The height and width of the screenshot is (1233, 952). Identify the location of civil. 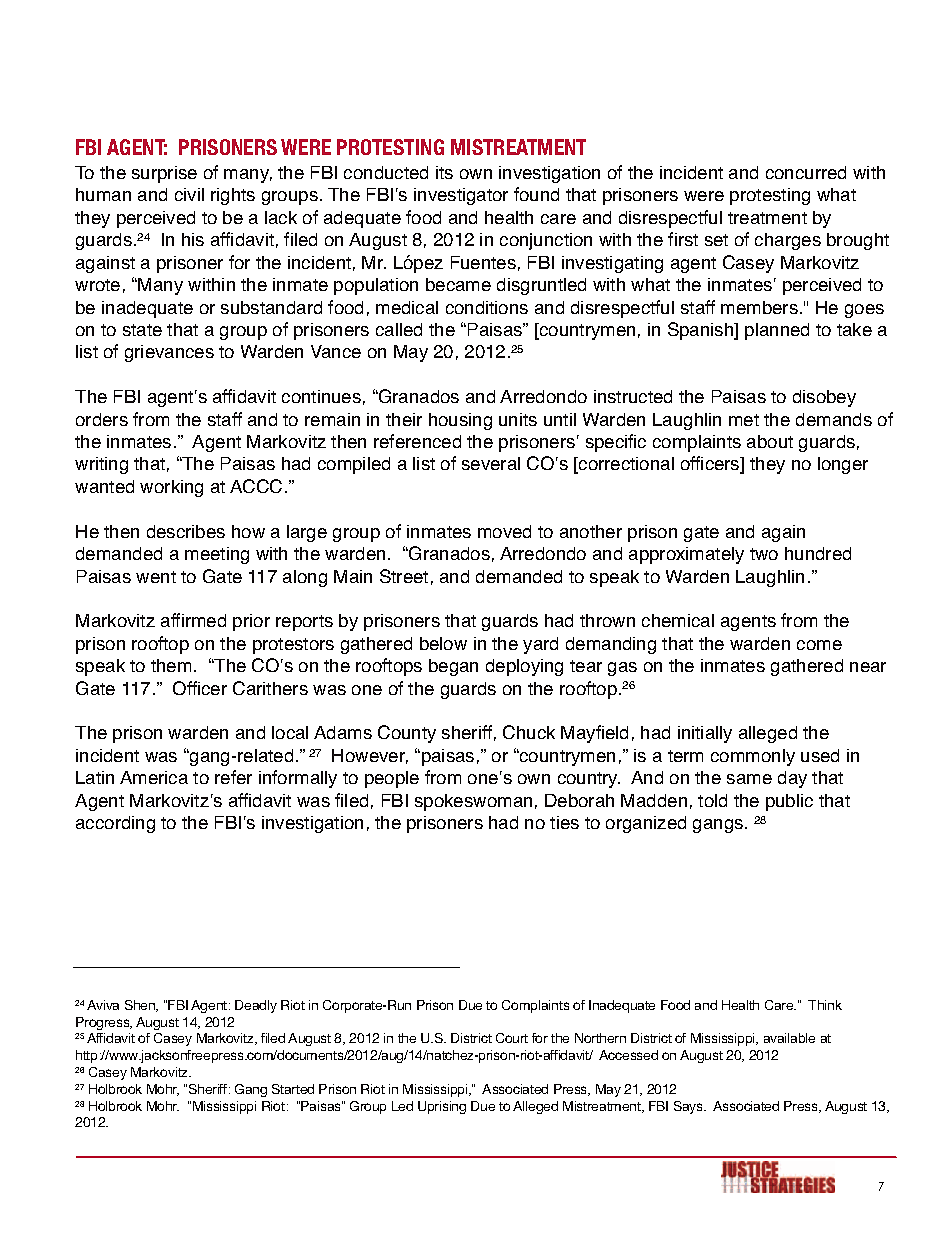
(189, 194).
